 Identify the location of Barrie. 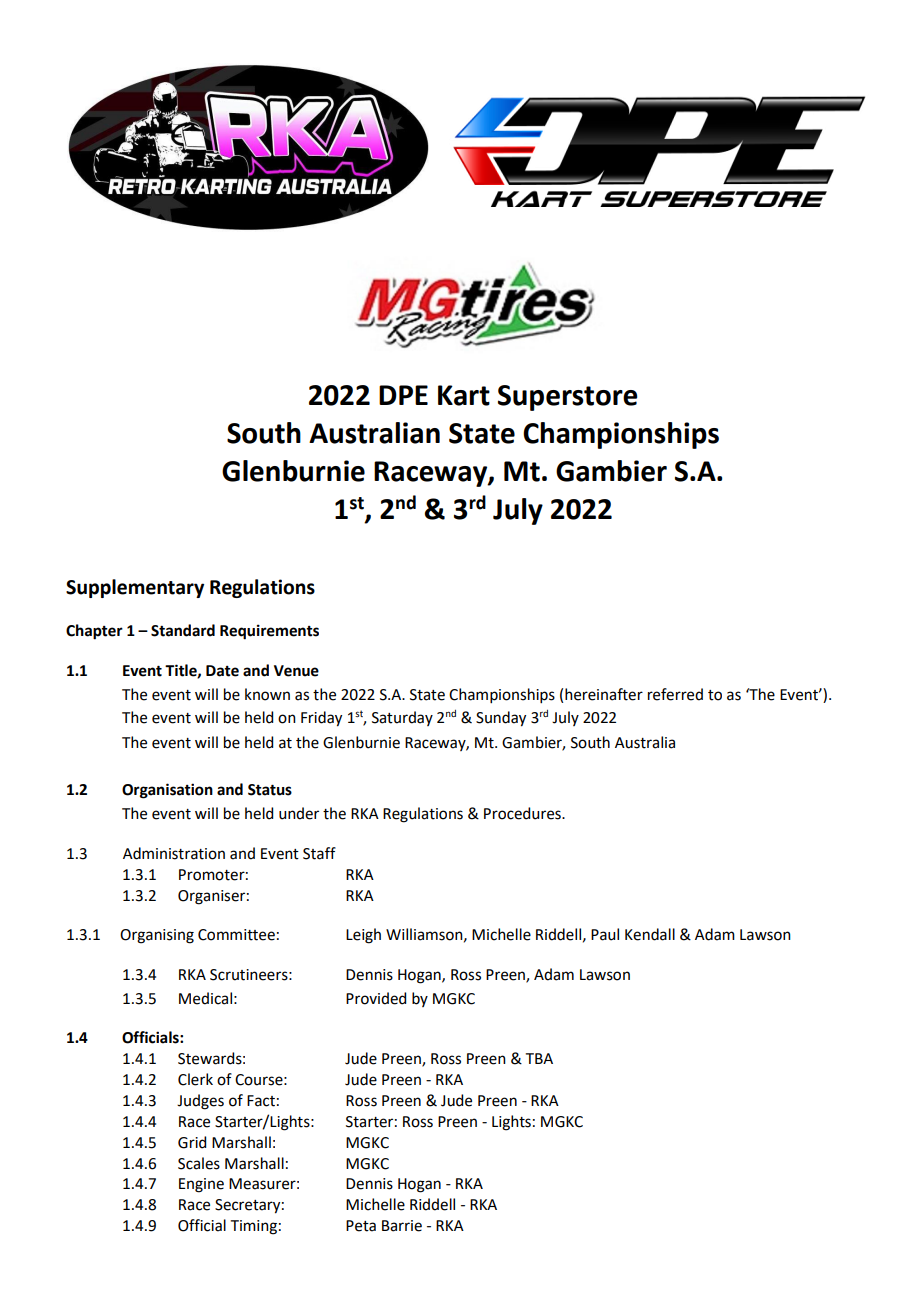
(402, 1226).
